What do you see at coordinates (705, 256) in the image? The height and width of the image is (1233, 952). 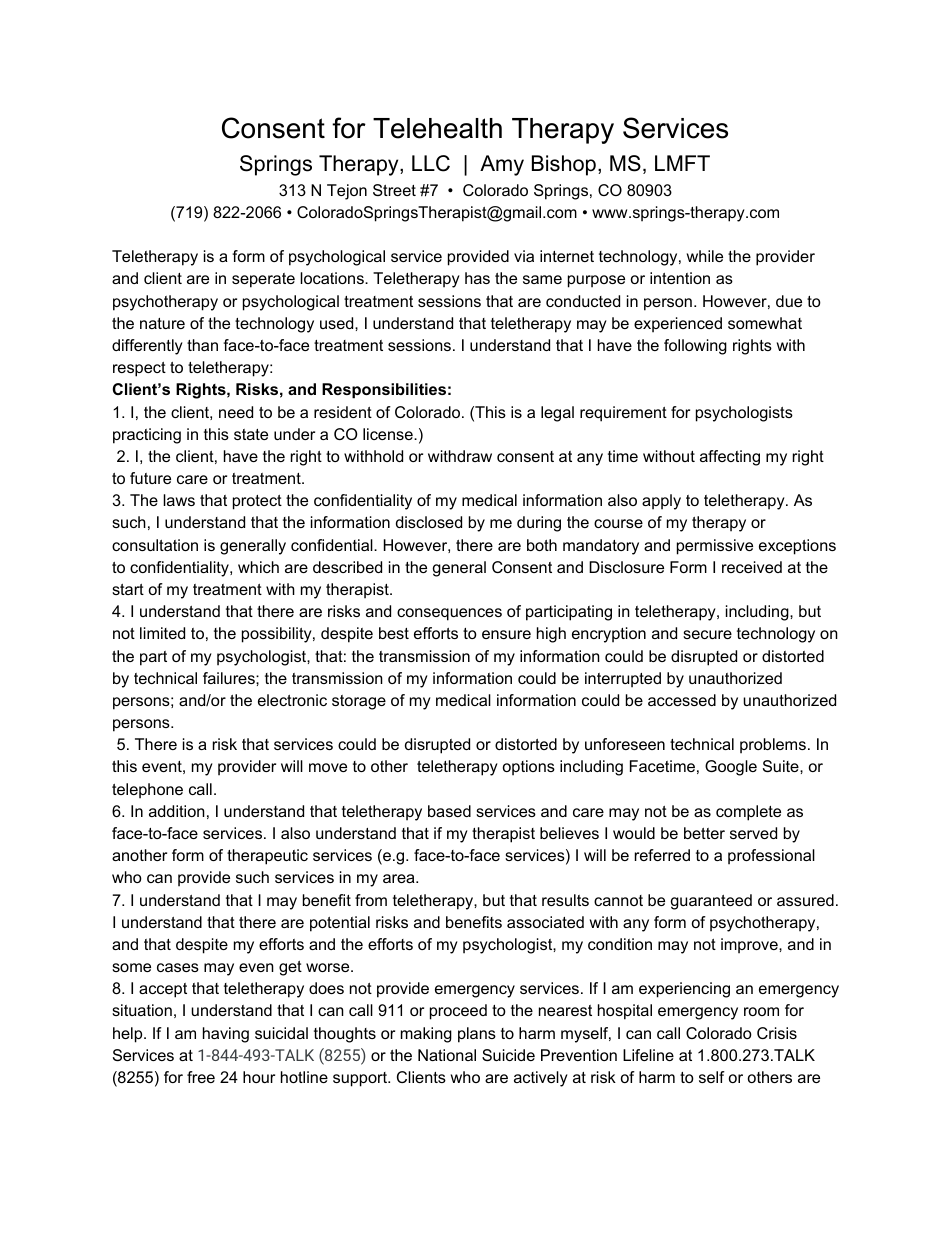 I see `while` at bounding box center [705, 256].
